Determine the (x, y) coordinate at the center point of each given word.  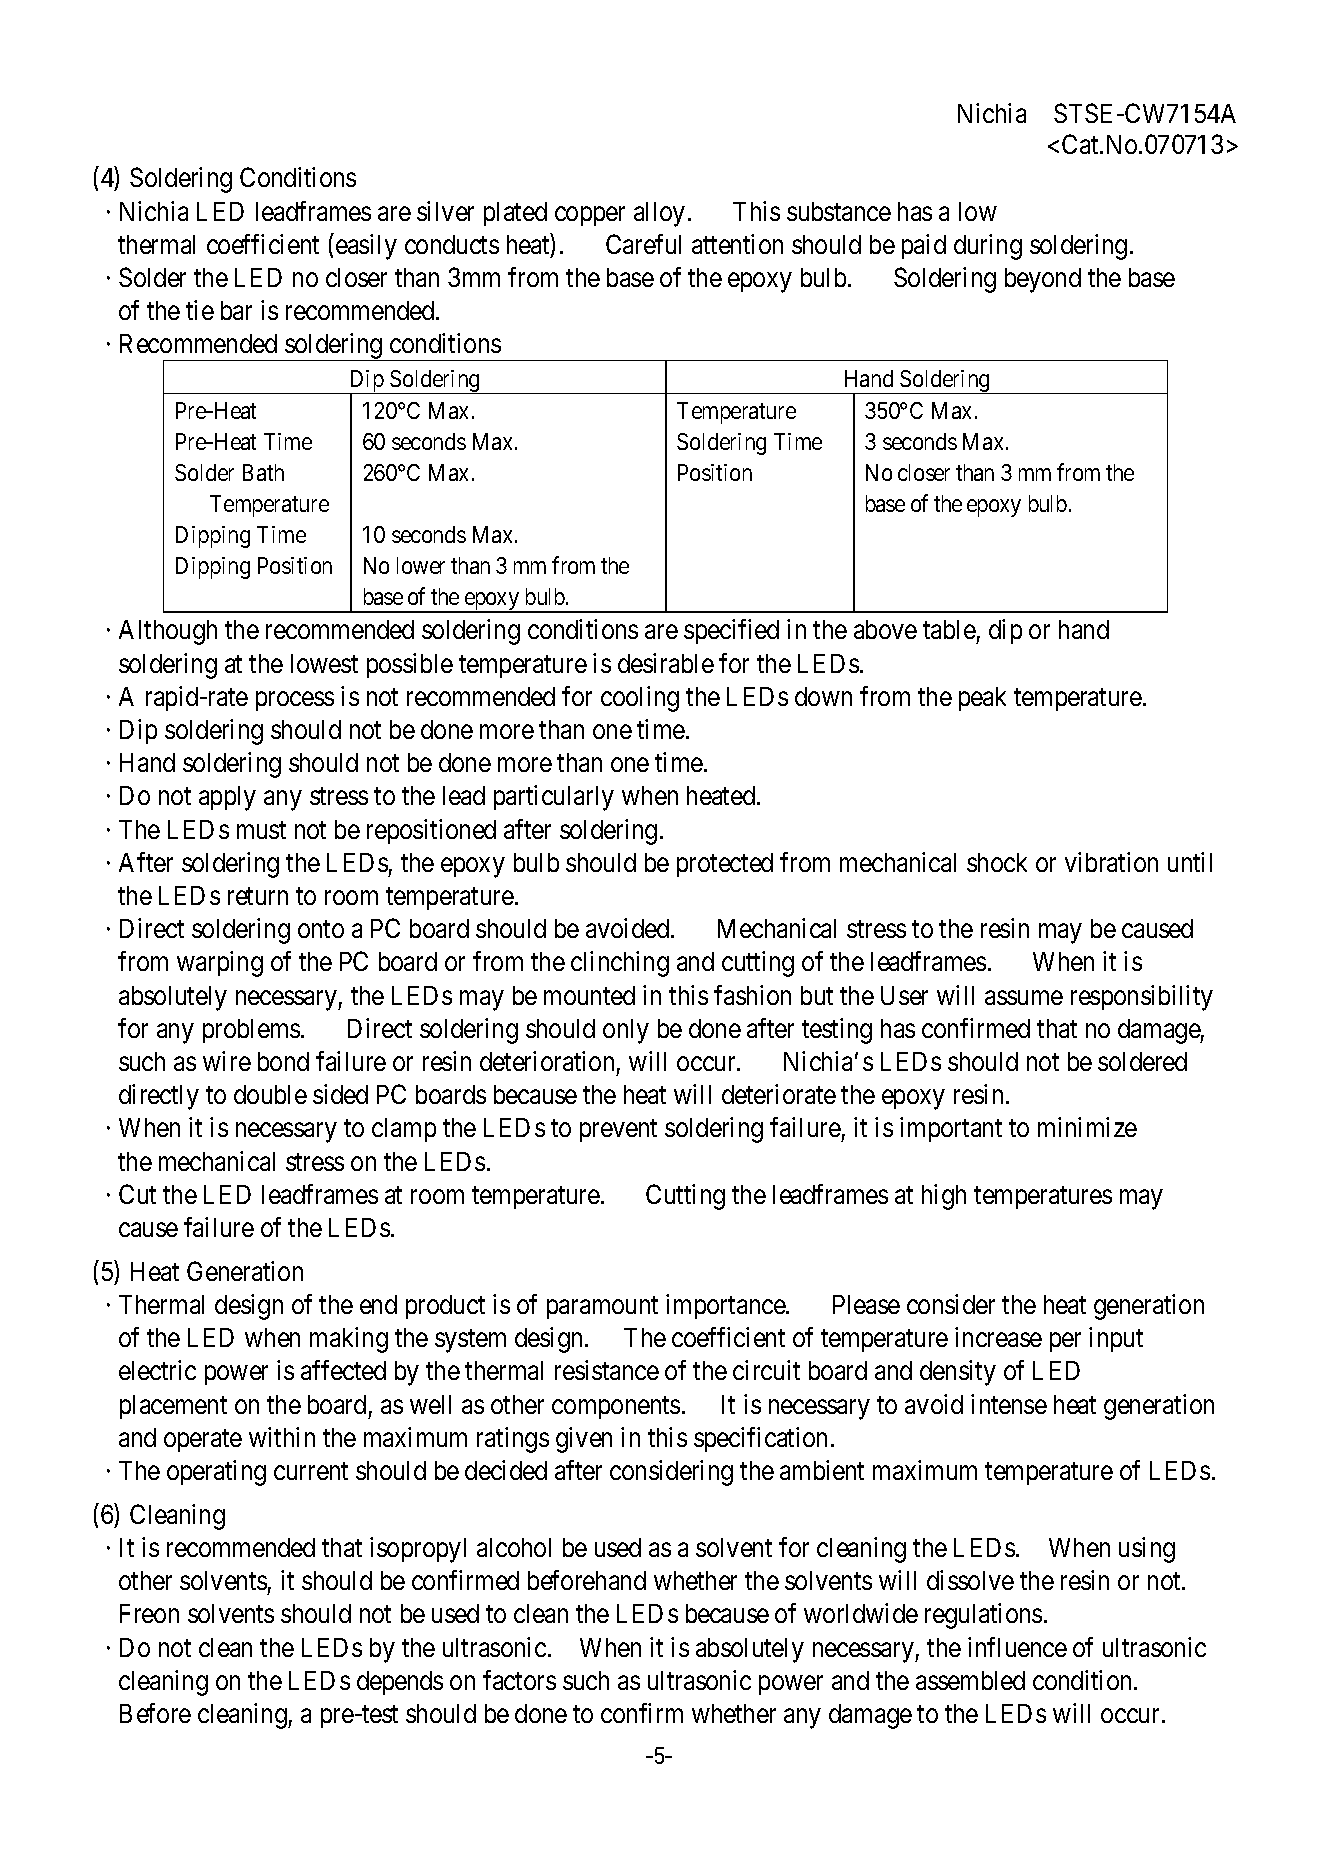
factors (519, 1680)
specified (731, 631)
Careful (643, 244)
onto (321, 929)
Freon (149, 1613)
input (1116, 1339)
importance (726, 1306)
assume (1024, 997)
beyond (1043, 280)
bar (236, 310)
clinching (620, 964)
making (349, 1340)
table (949, 629)
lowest (324, 663)
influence (1017, 1647)
